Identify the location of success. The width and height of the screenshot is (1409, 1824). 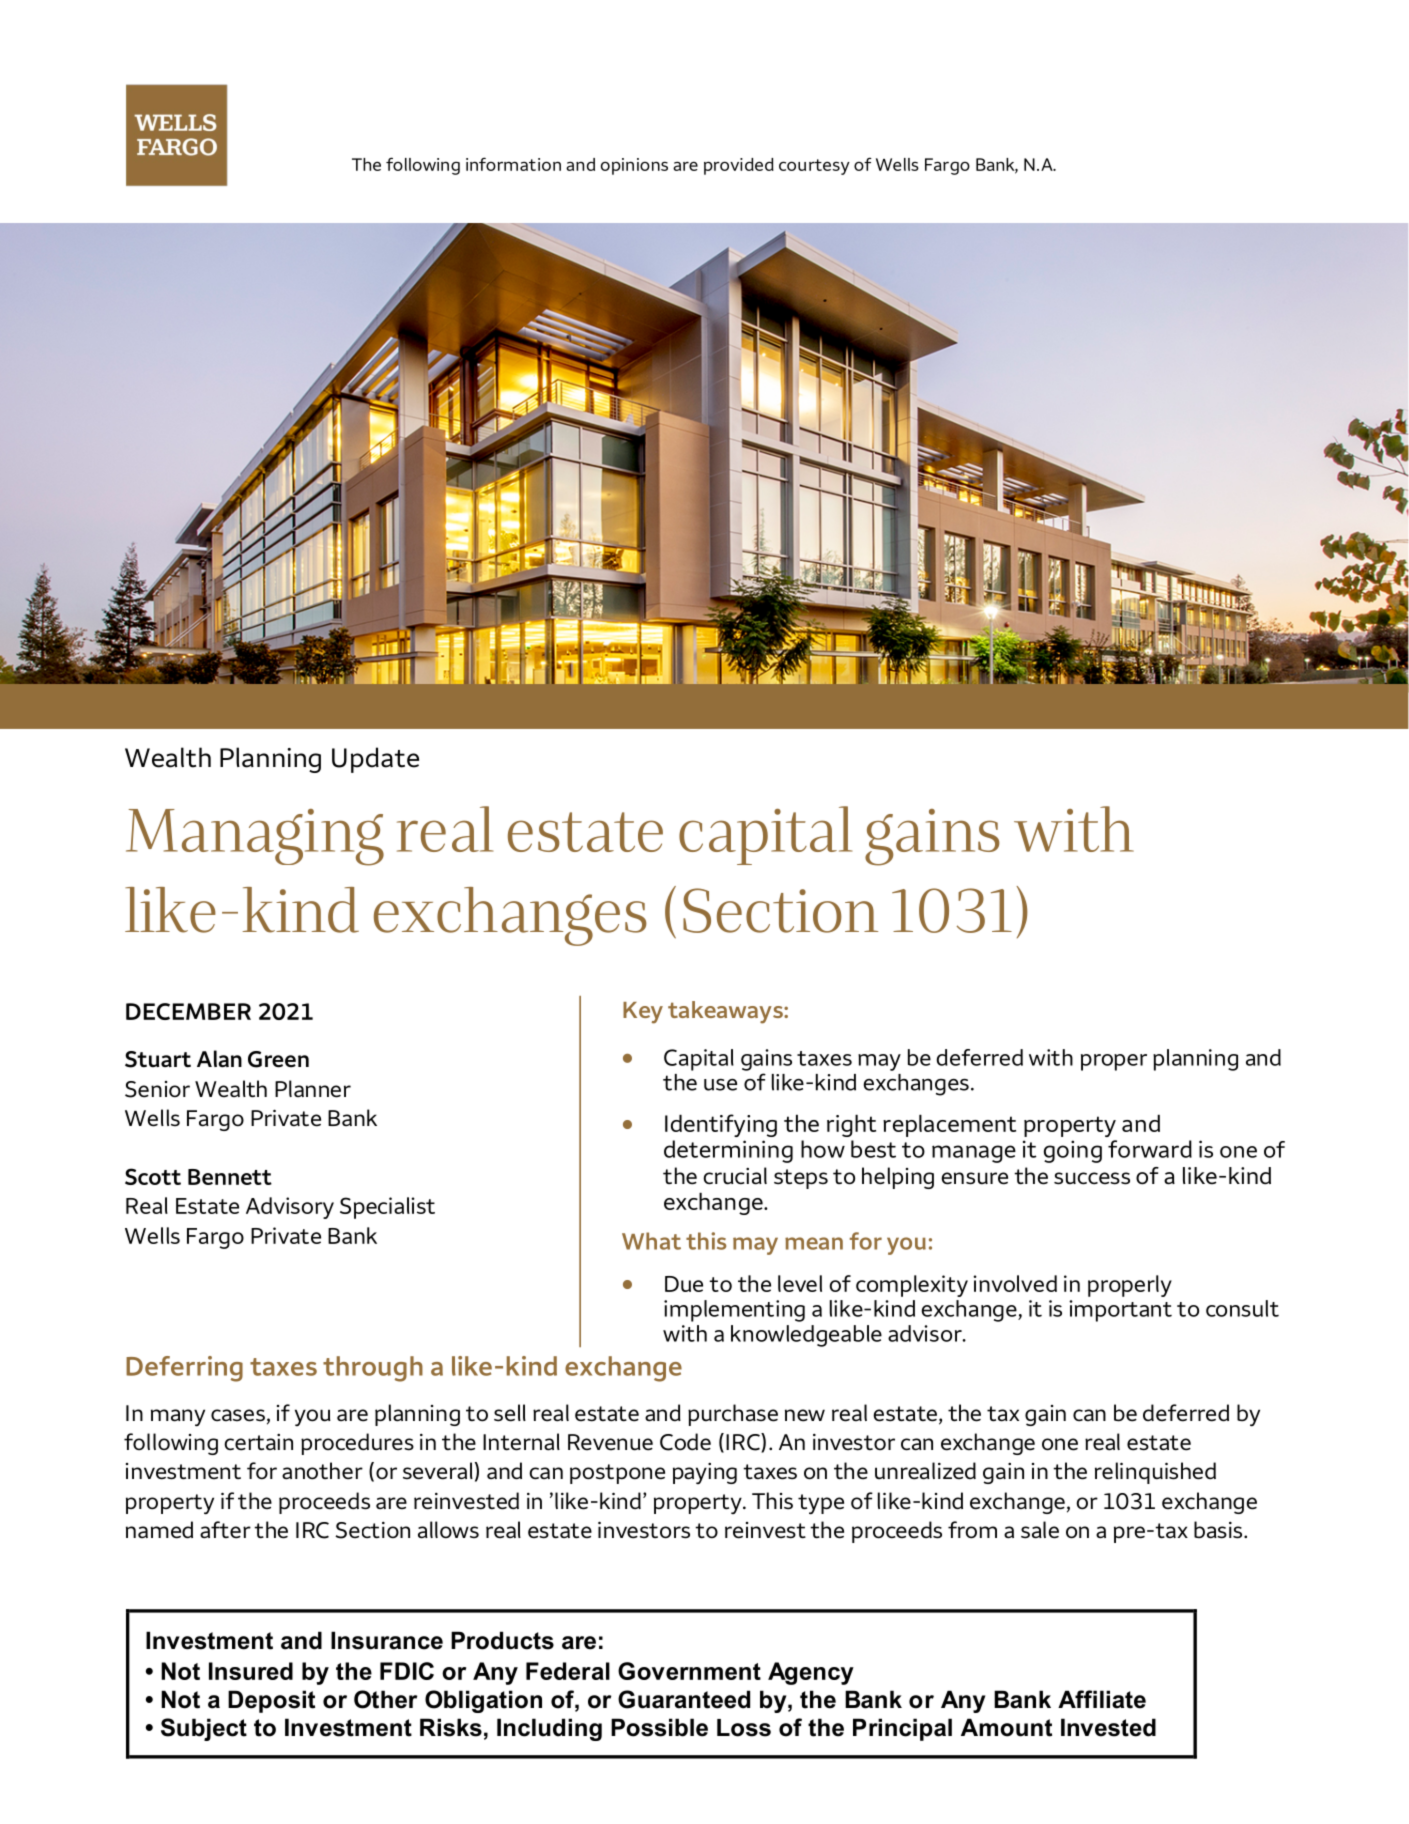
(1092, 1178).
